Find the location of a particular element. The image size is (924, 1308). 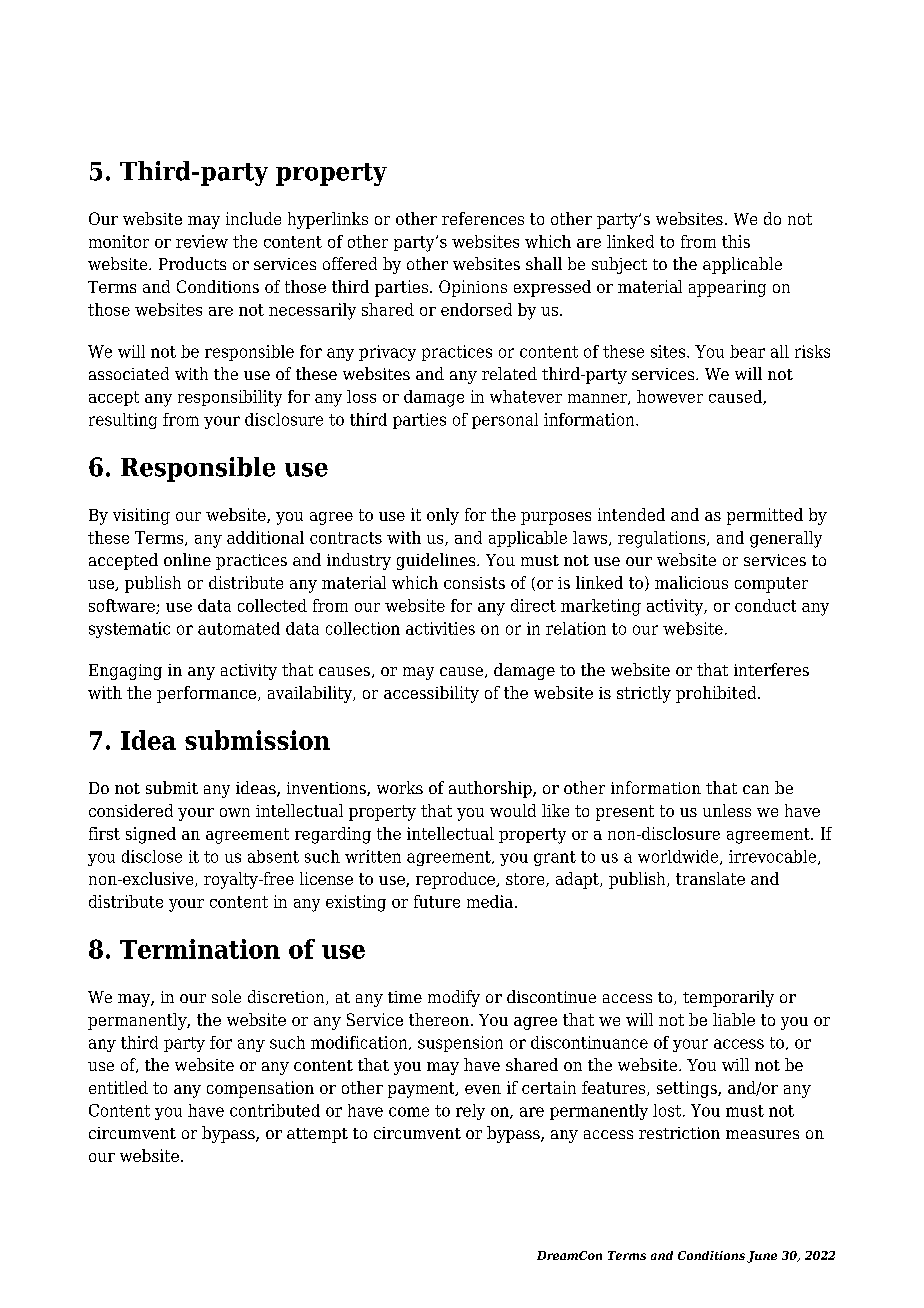

visiting is located at coordinates (141, 516).
